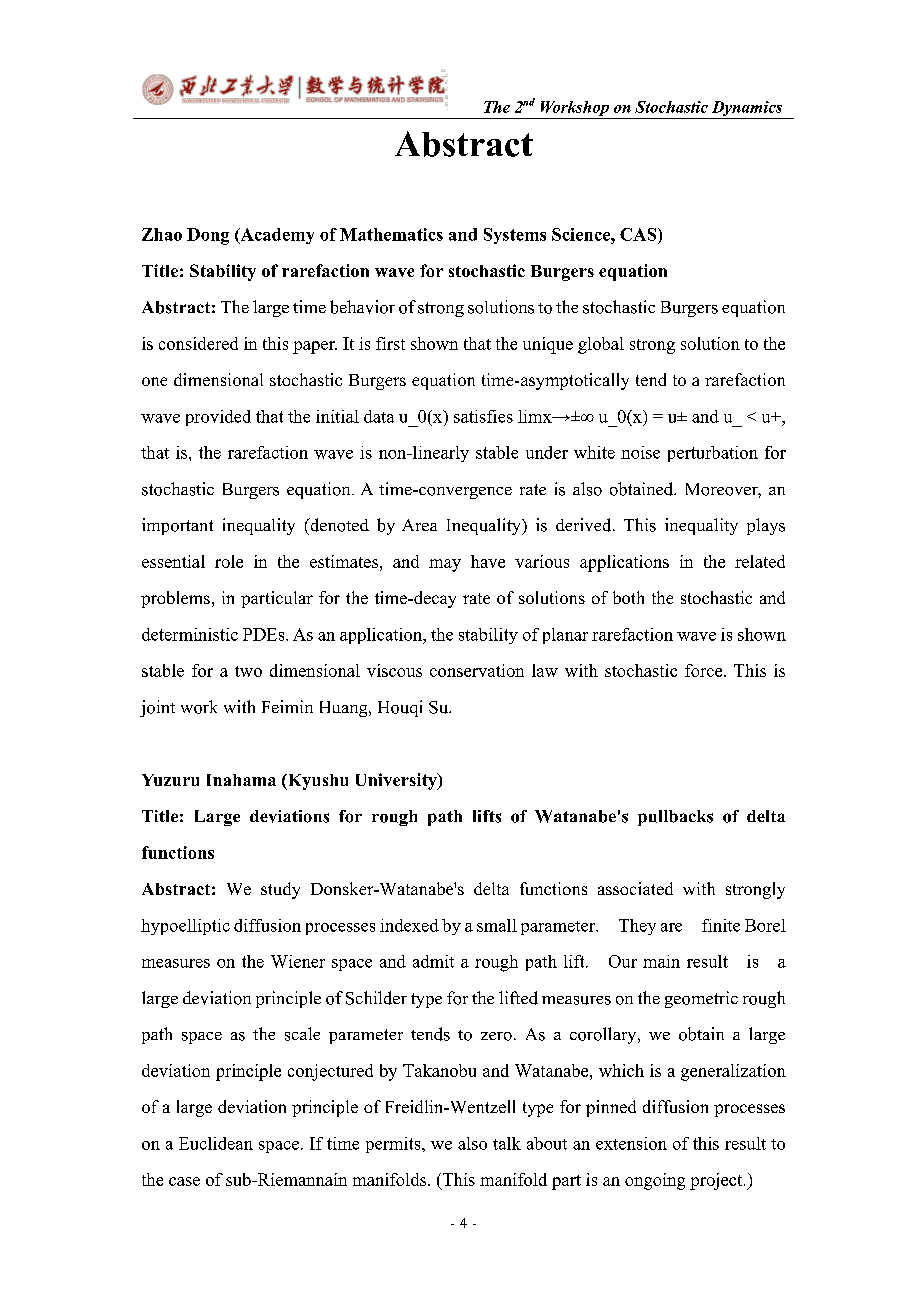 The width and height of the page is (924, 1308). Describe the element at coordinates (747, 110) in the page. I see `Dynamics` at that location.
